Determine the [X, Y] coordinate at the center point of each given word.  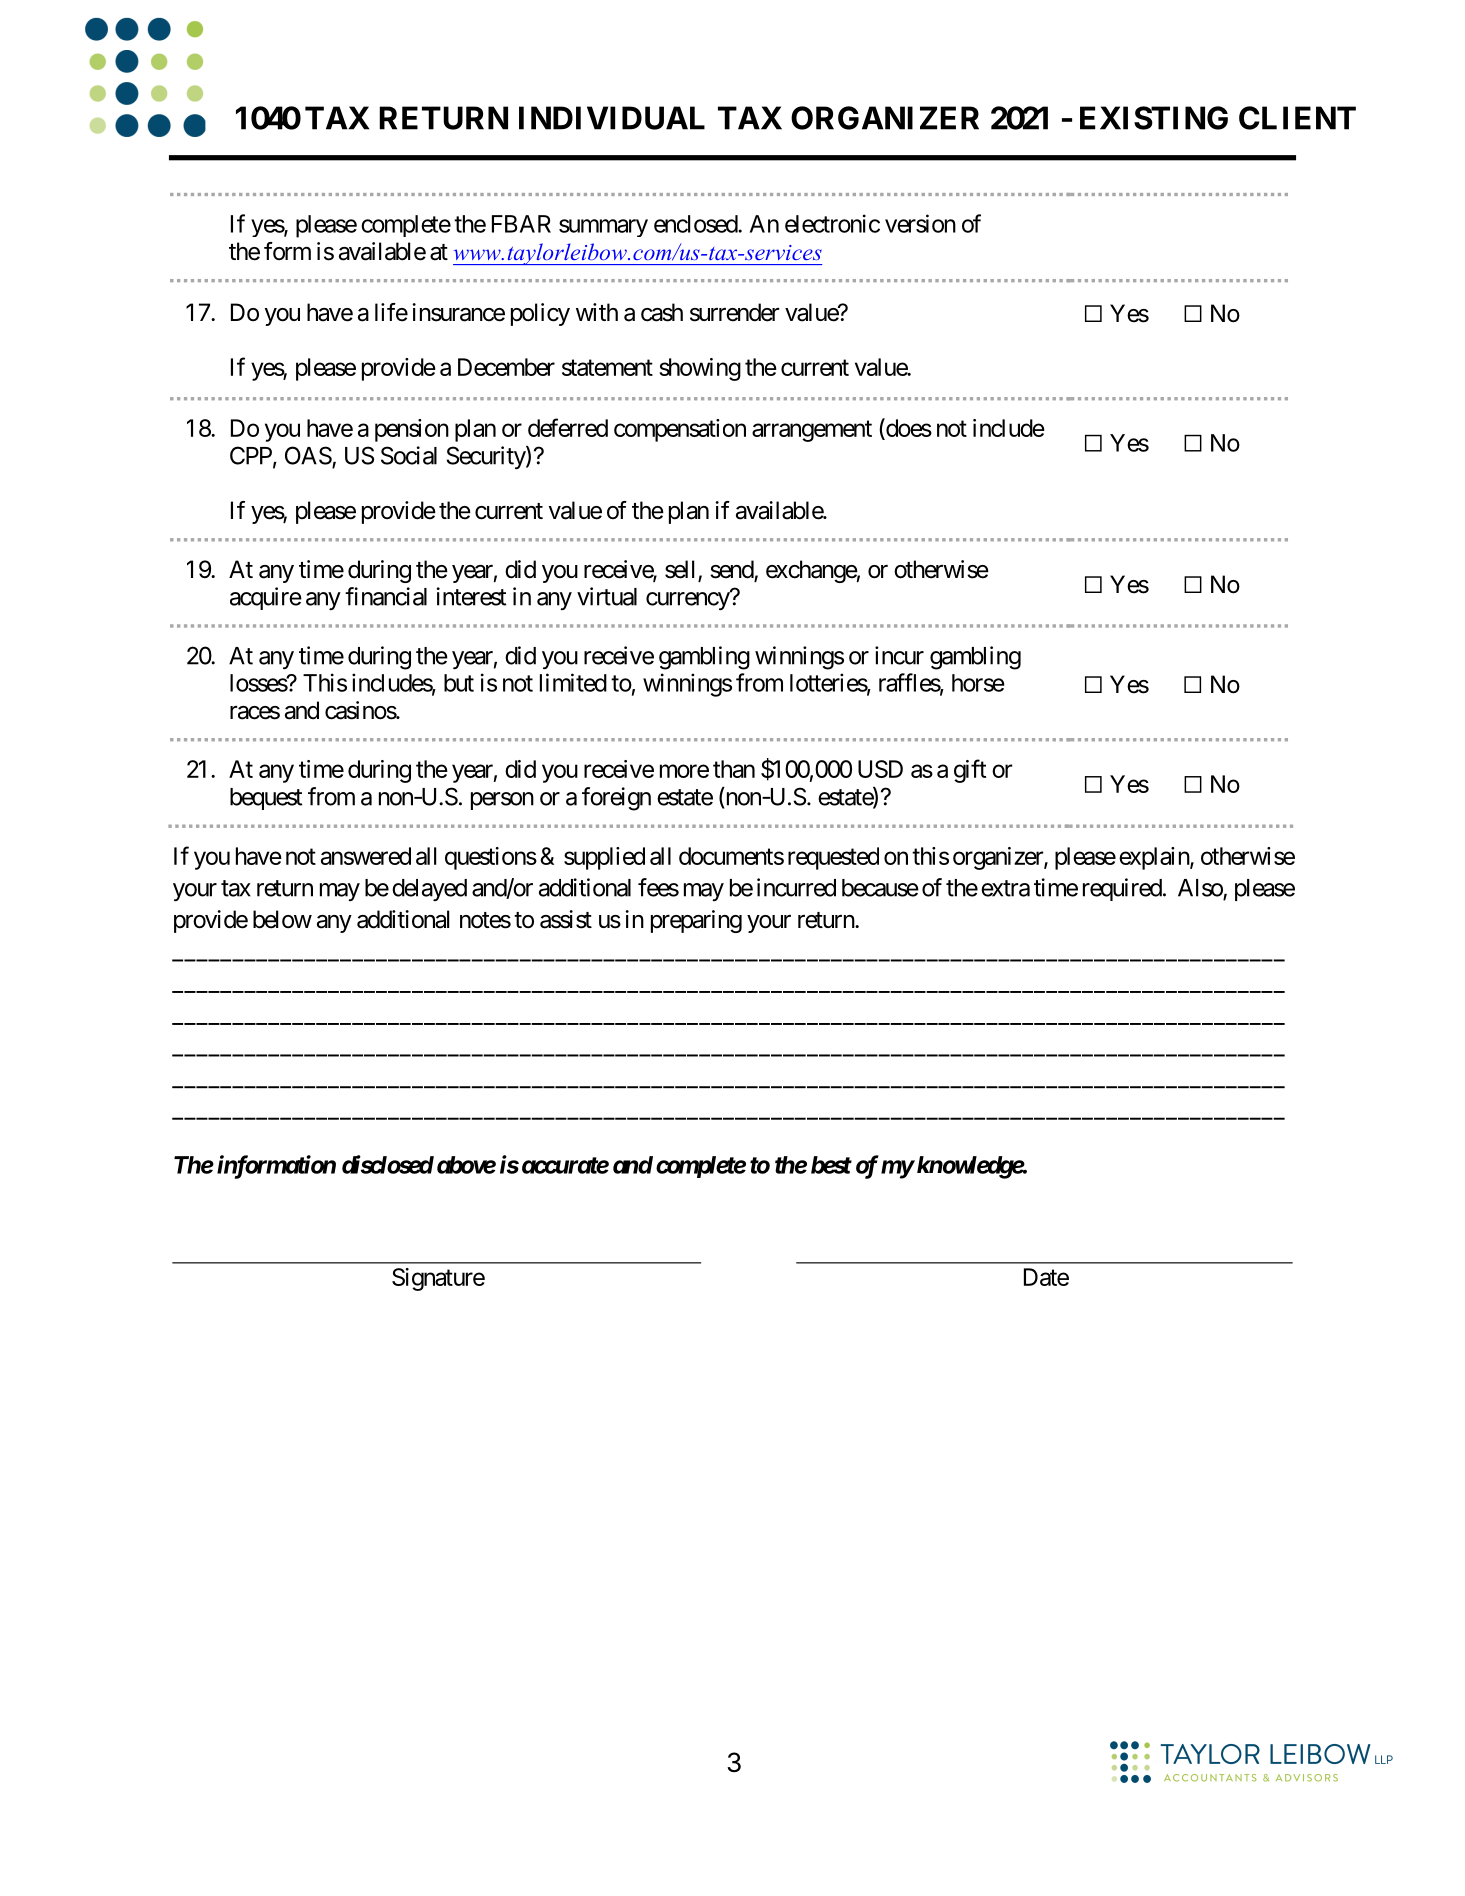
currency [688, 601]
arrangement [812, 431]
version [920, 223]
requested [833, 858]
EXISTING [1154, 118]
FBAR [521, 224]
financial [386, 596]
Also [1201, 889]
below [282, 919]
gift [970, 771]
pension [412, 430]
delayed [429, 890]
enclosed [696, 224]
